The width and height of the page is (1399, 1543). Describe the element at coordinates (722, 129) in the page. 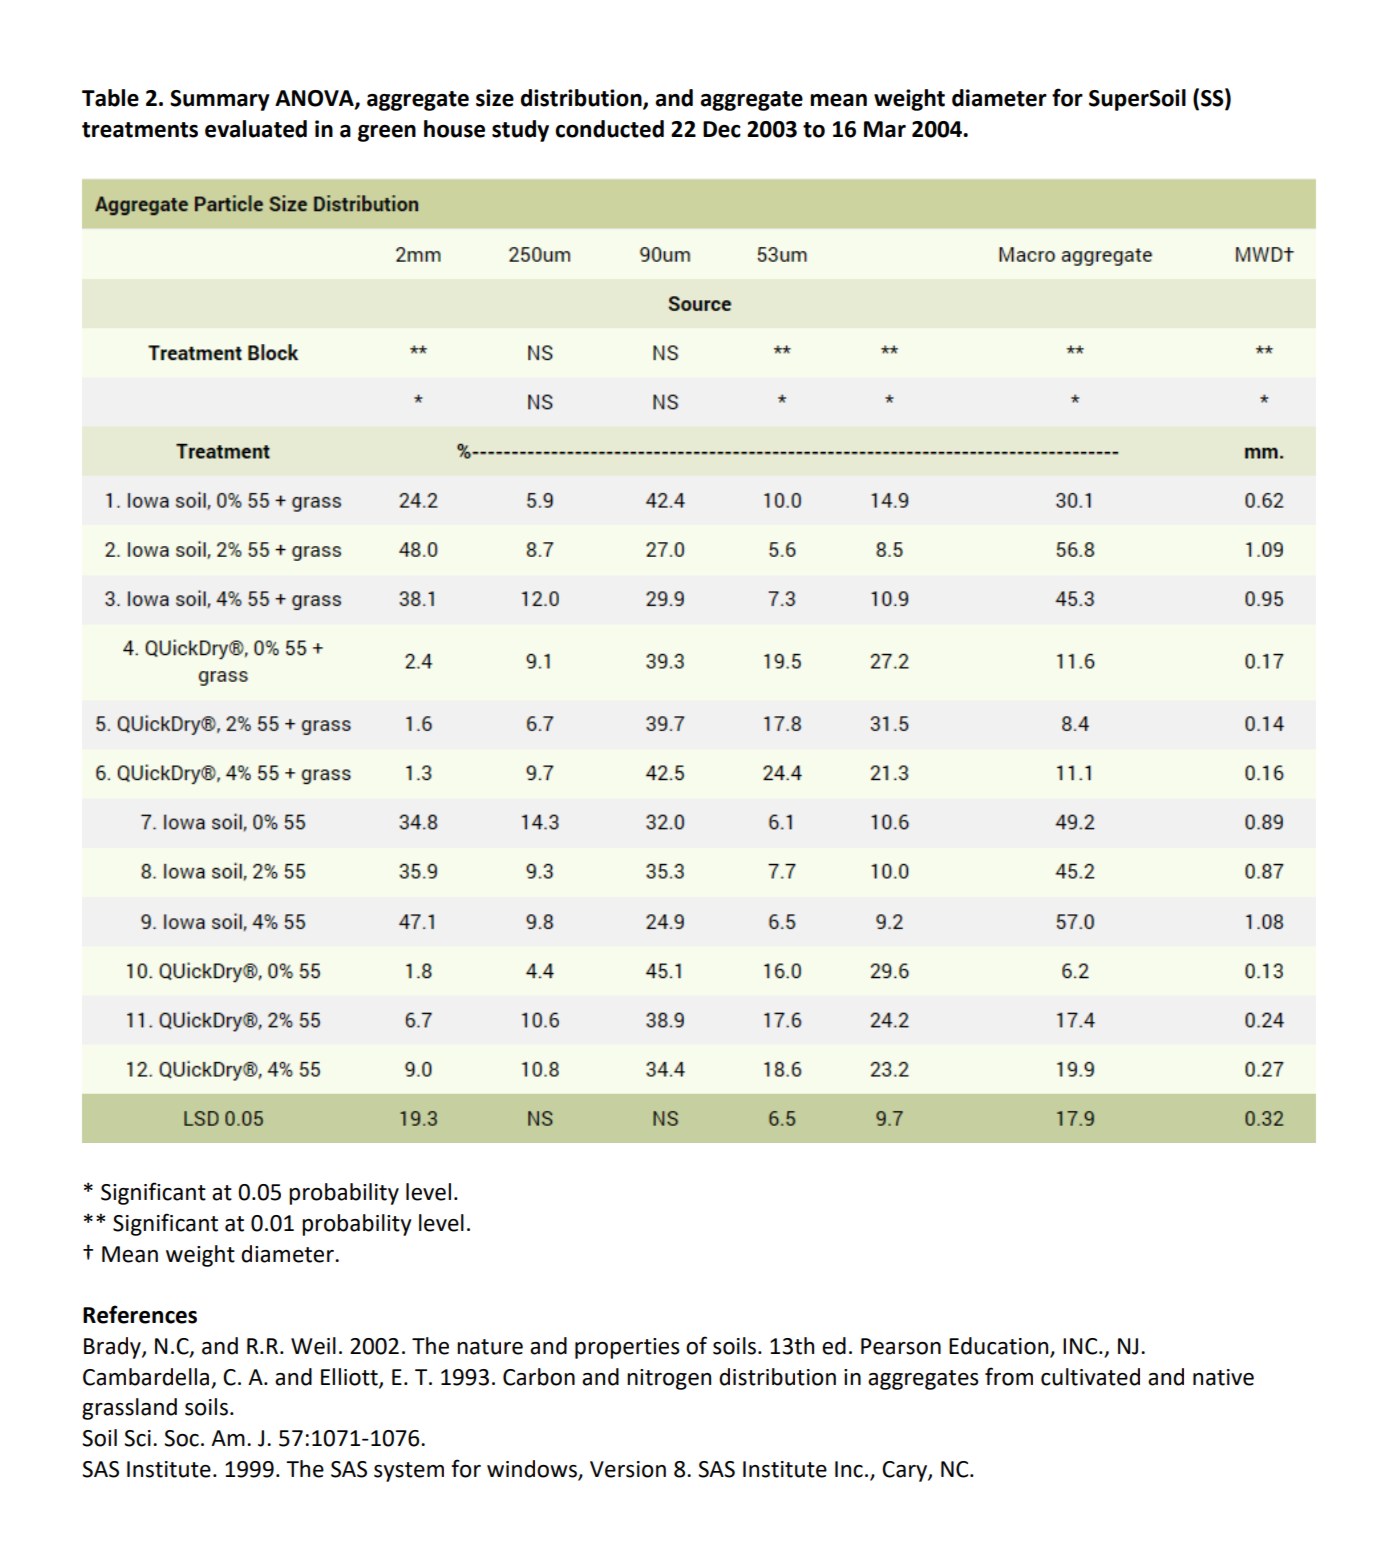

I see `Dec` at that location.
